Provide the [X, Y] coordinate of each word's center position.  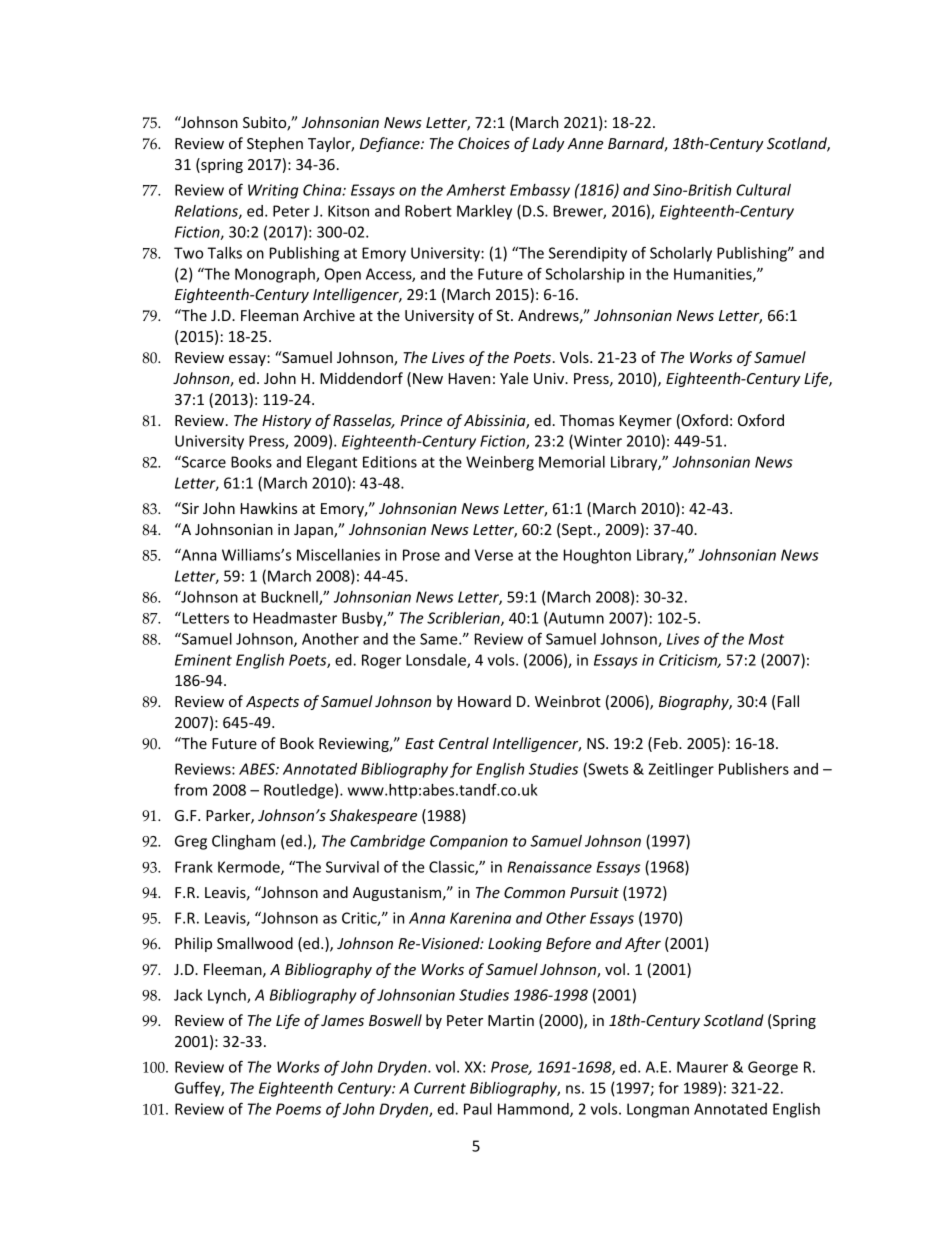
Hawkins [269, 508]
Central [464, 743]
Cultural [763, 190]
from [190, 789]
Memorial [572, 462]
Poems [298, 1109]
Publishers [754, 769]
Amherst [476, 190]
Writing [273, 191]
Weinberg [500, 463]
